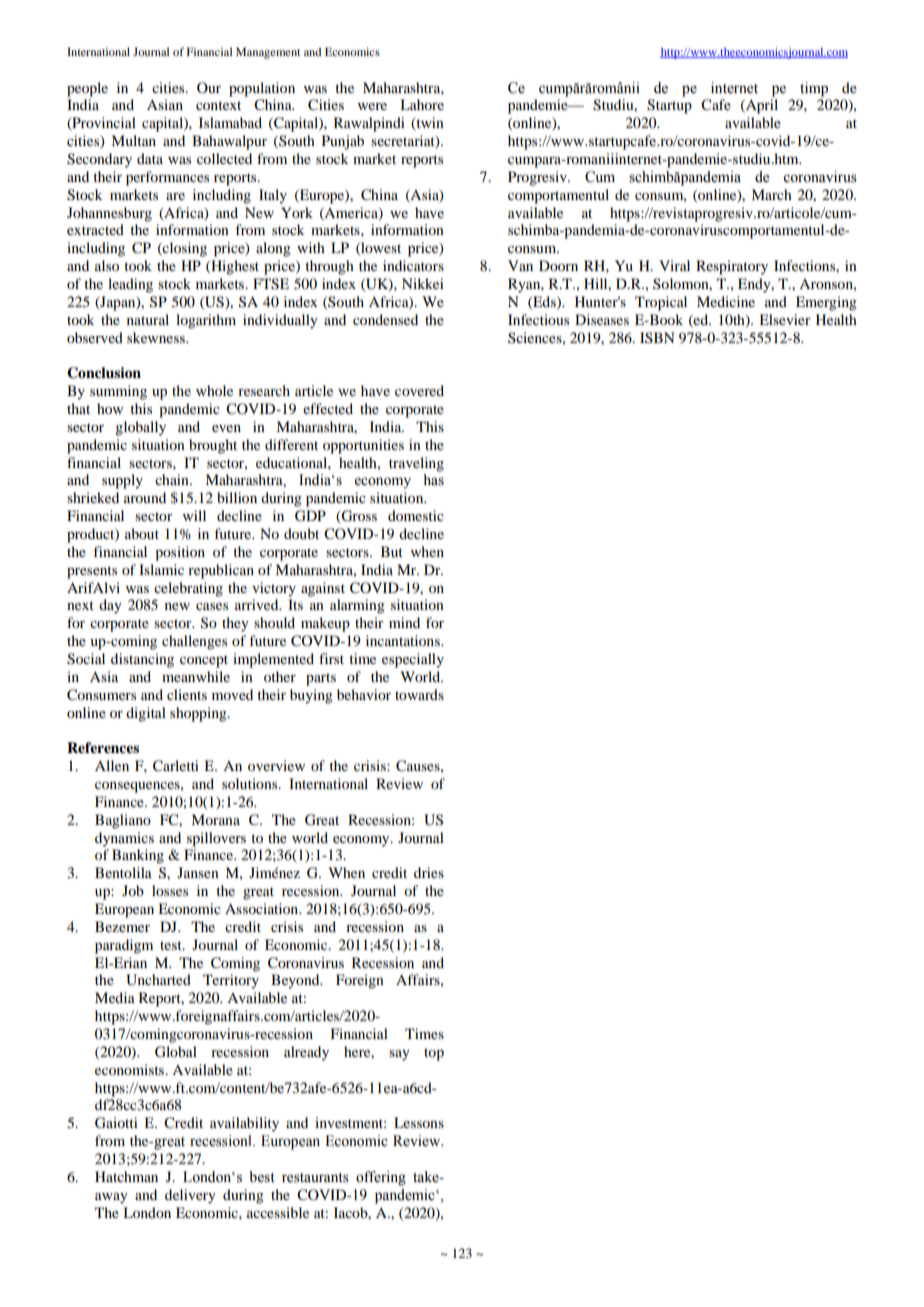 This screenshot has height=1307, width=924. What do you see at coordinates (657, 337) in the screenshot?
I see `ISBN` at bounding box center [657, 337].
